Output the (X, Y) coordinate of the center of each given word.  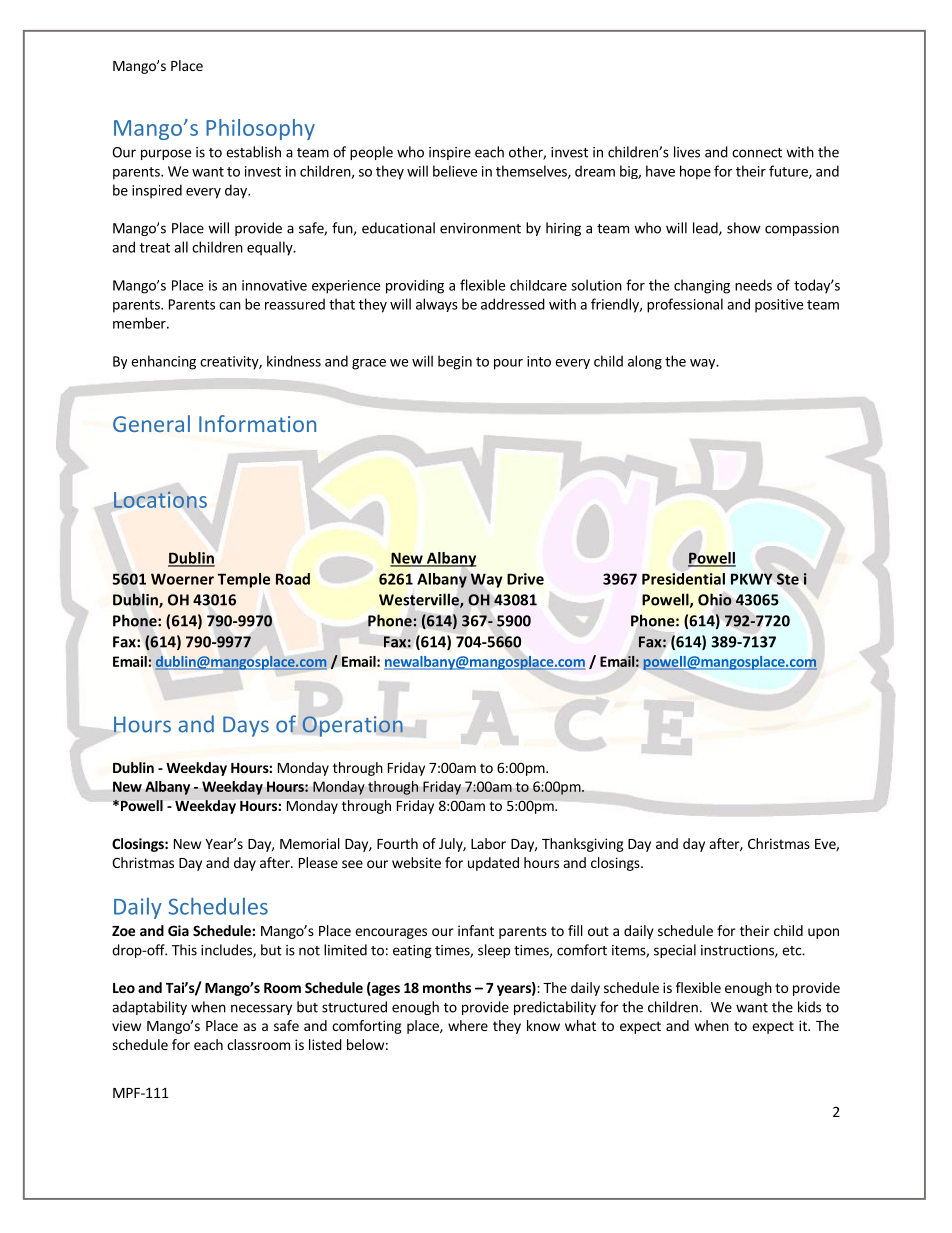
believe (455, 171)
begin (455, 362)
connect (757, 153)
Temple (244, 580)
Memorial (310, 843)
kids (809, 1007)
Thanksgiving (583, 845)
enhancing (163, 362)
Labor (488, 843)
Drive (525, 579)
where (468, 1025)
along (645, 362)
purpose (166, 154)
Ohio (715, 599)
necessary (261, 1009)
